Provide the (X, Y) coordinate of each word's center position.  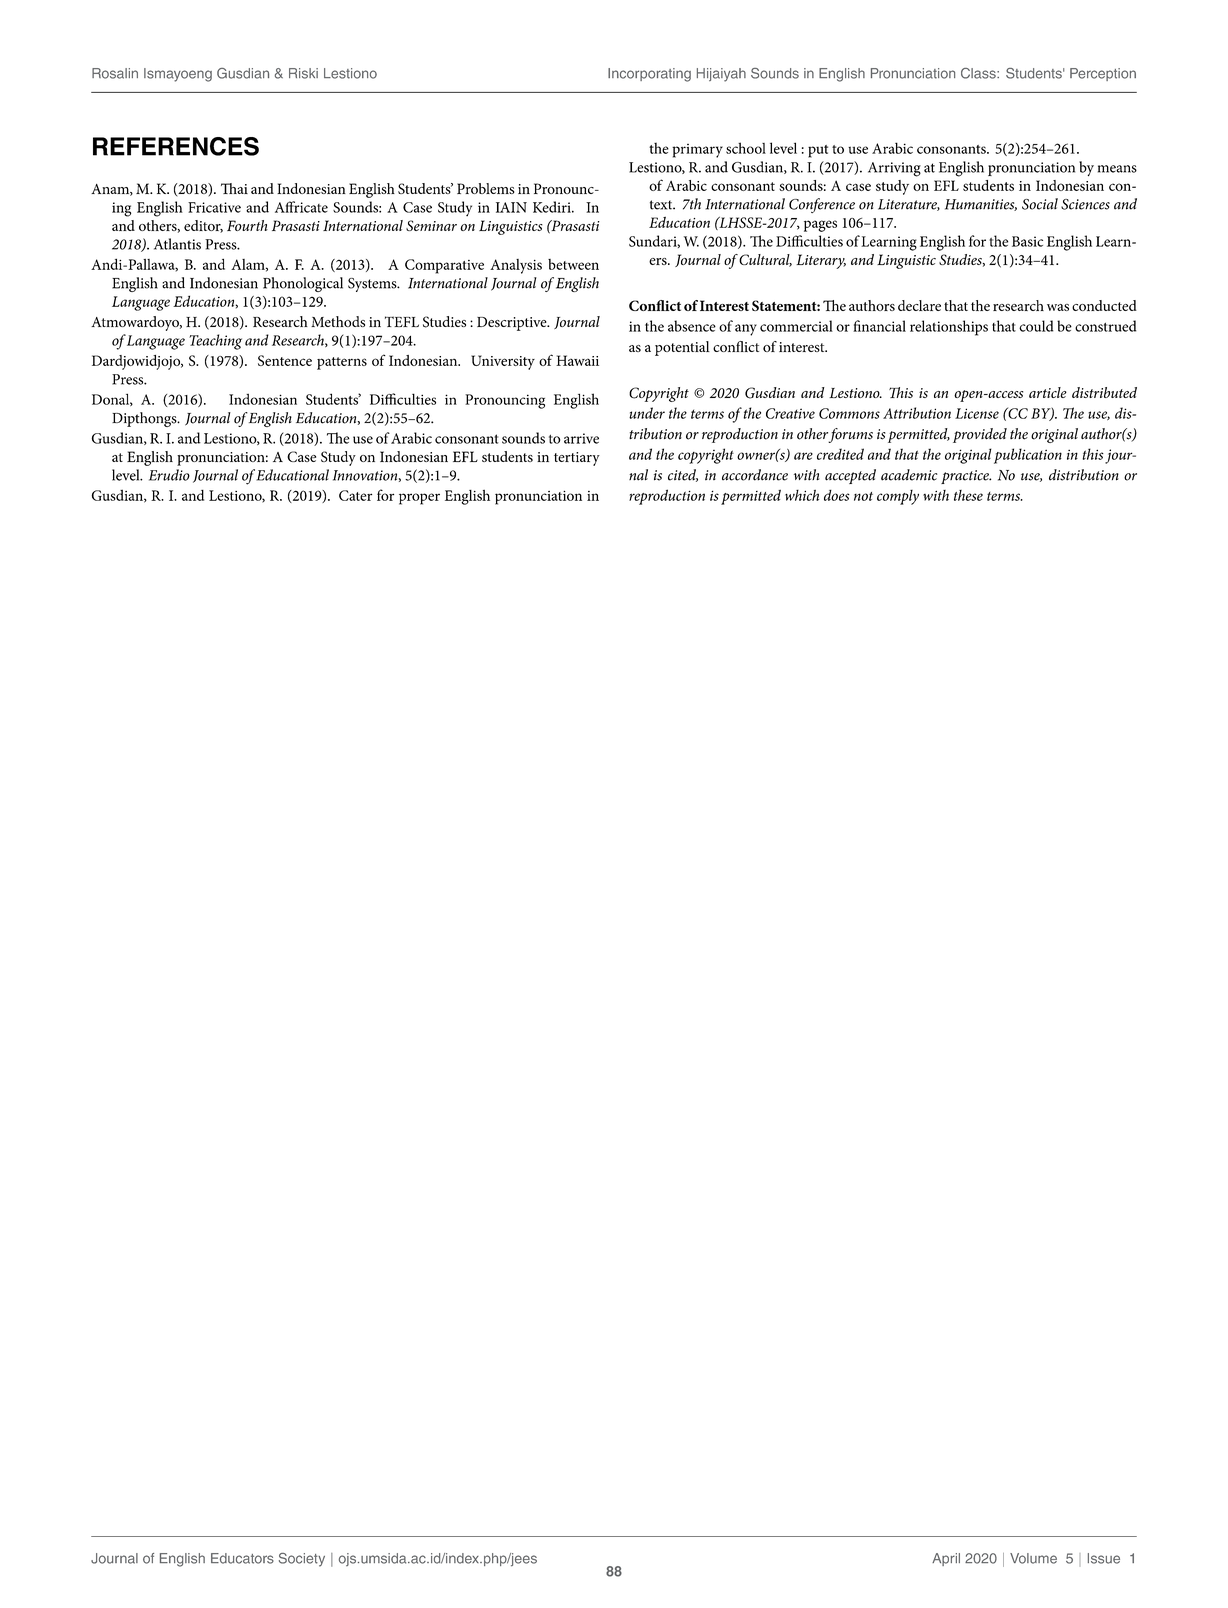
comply (898, 497)
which (802, 495)
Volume (1033, 1558)
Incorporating (649, 75)
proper (419, 499)
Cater (355, 495)
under (647, 413)
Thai (234, 188)
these (968, 495)
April (946, 1559)
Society (302, 1560)
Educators (242, 1558)
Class (979, 73)
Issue (1104, 1558)
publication (1028, 456)
